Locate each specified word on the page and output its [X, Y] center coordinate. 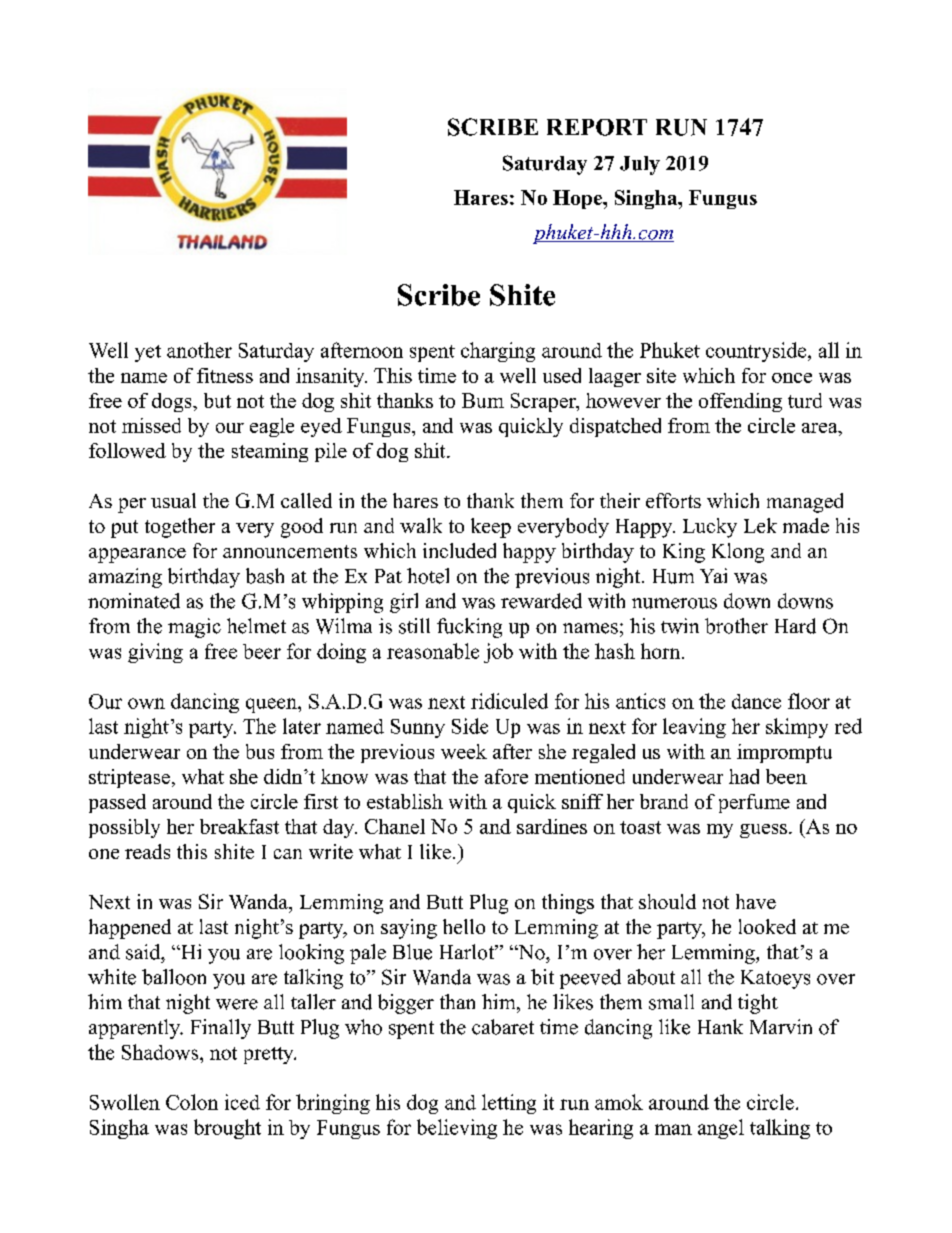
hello [464, 926]
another [199, 350]
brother [736, 626]
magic [194, 628]
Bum [483, 400]
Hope [578, 199]
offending [740, 402]
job [498, 653]
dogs [173, 402]
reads [147, 851]
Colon [192, 1102]
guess [763, 831]
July [640, 165]
